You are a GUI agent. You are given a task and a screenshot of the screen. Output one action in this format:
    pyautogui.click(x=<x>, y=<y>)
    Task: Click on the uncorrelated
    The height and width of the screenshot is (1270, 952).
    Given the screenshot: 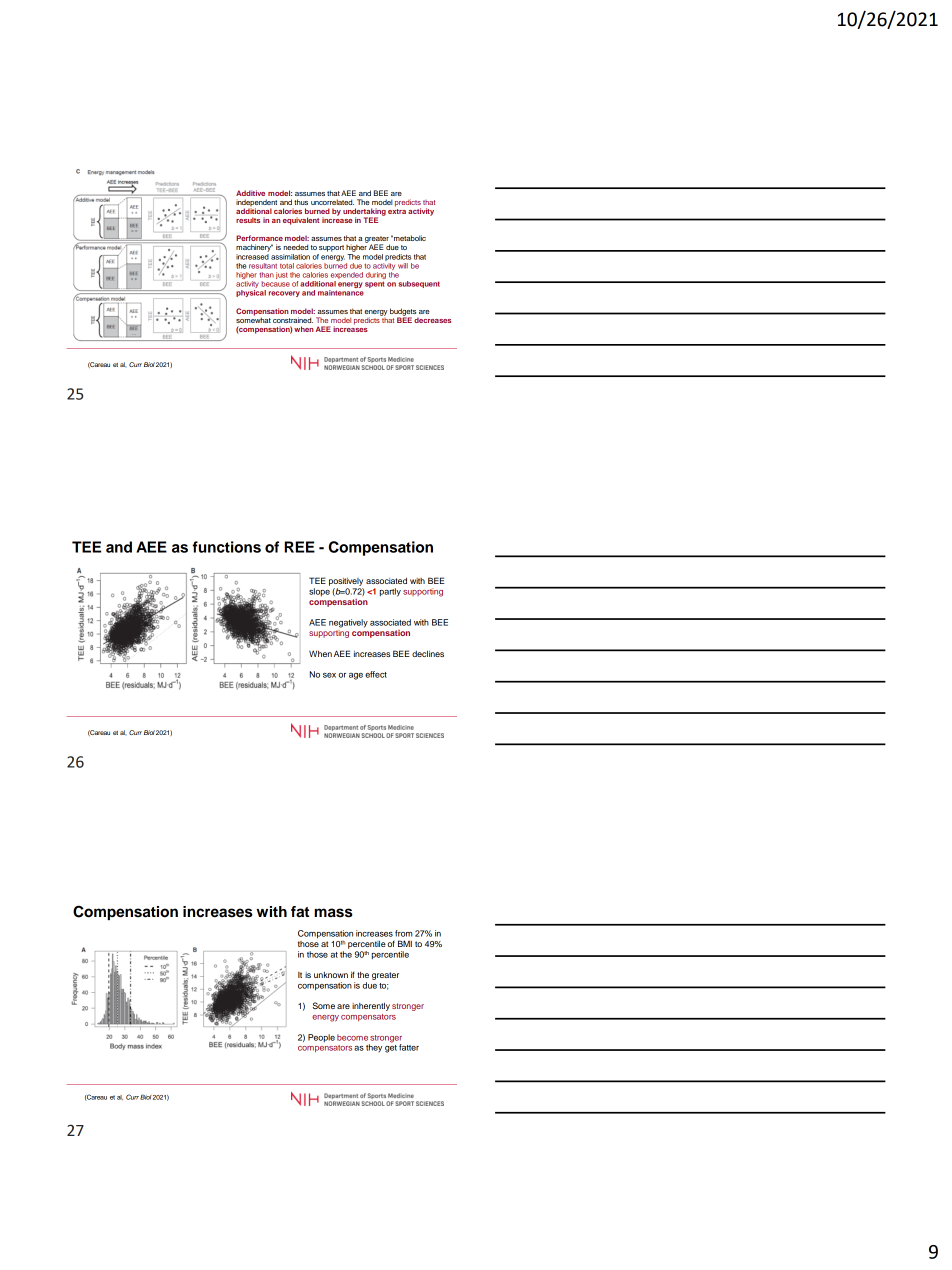 What is the action you would take?
    pyautogui.click(x=332, y=202)
